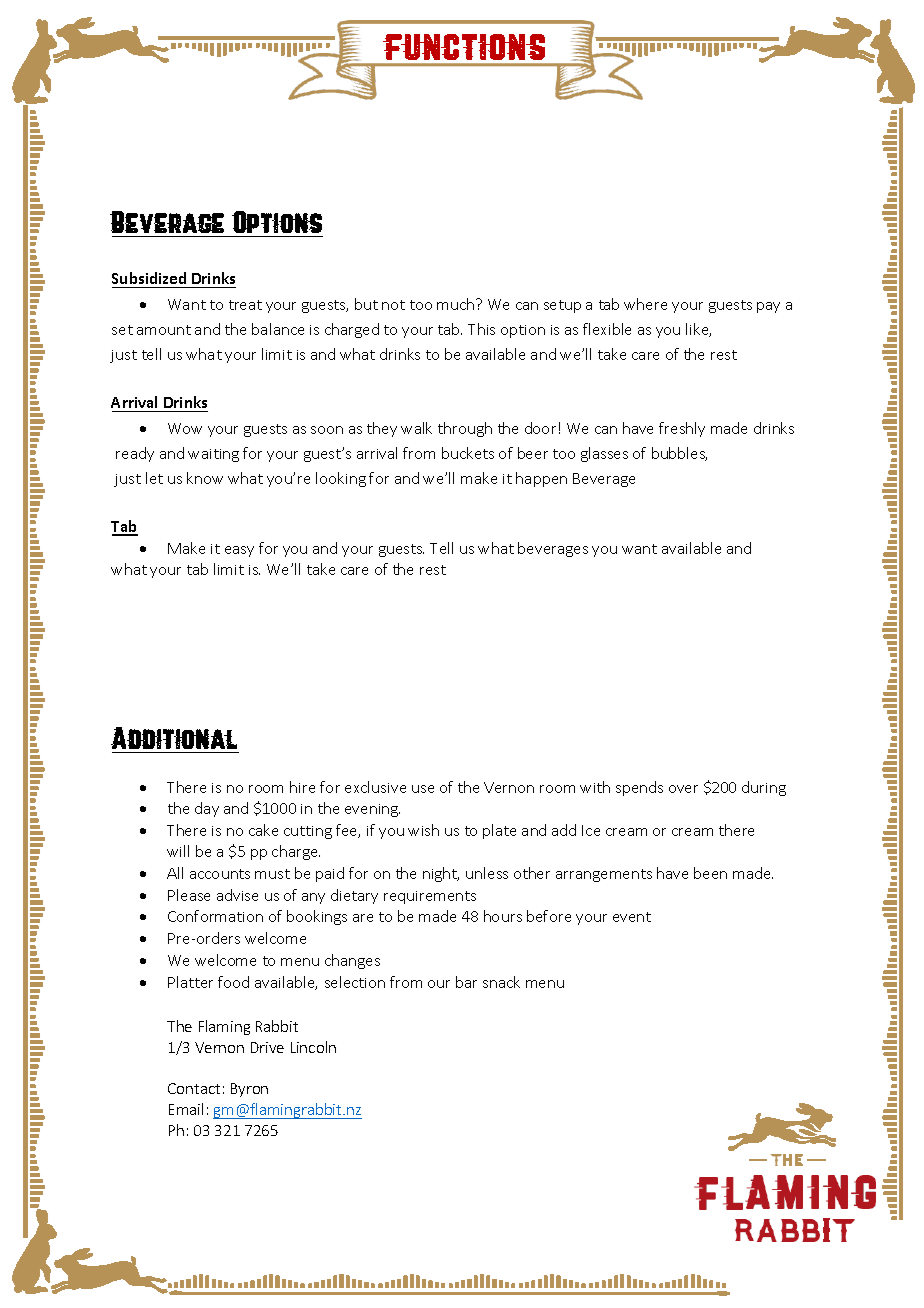 The width and height of the page is (924, 1308). What do you see at coordinates (683, 789) in the page?
I see `over` at bounding box center [683, 789].
